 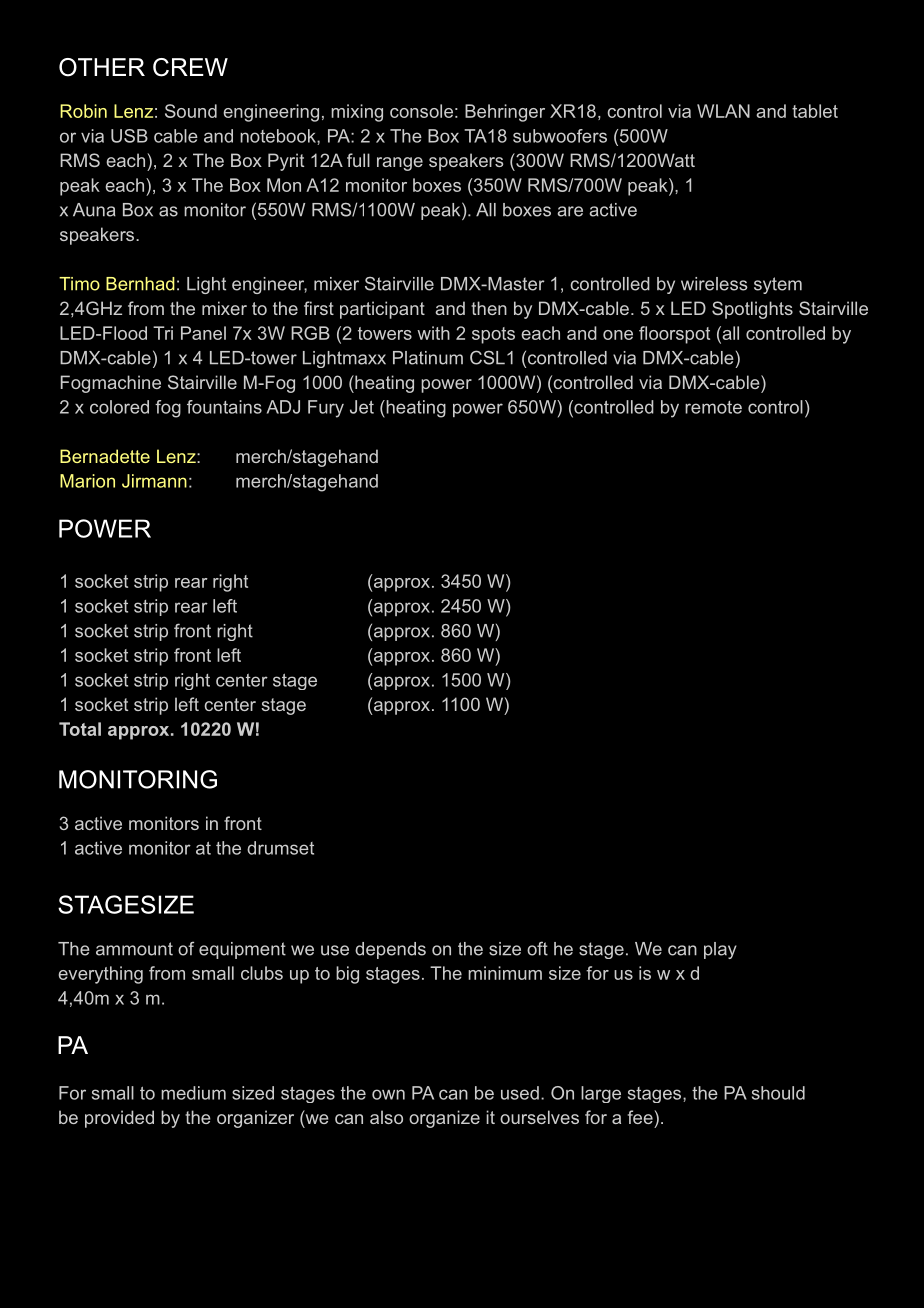 I want to click on medium, so click(x=193, y=1093).
